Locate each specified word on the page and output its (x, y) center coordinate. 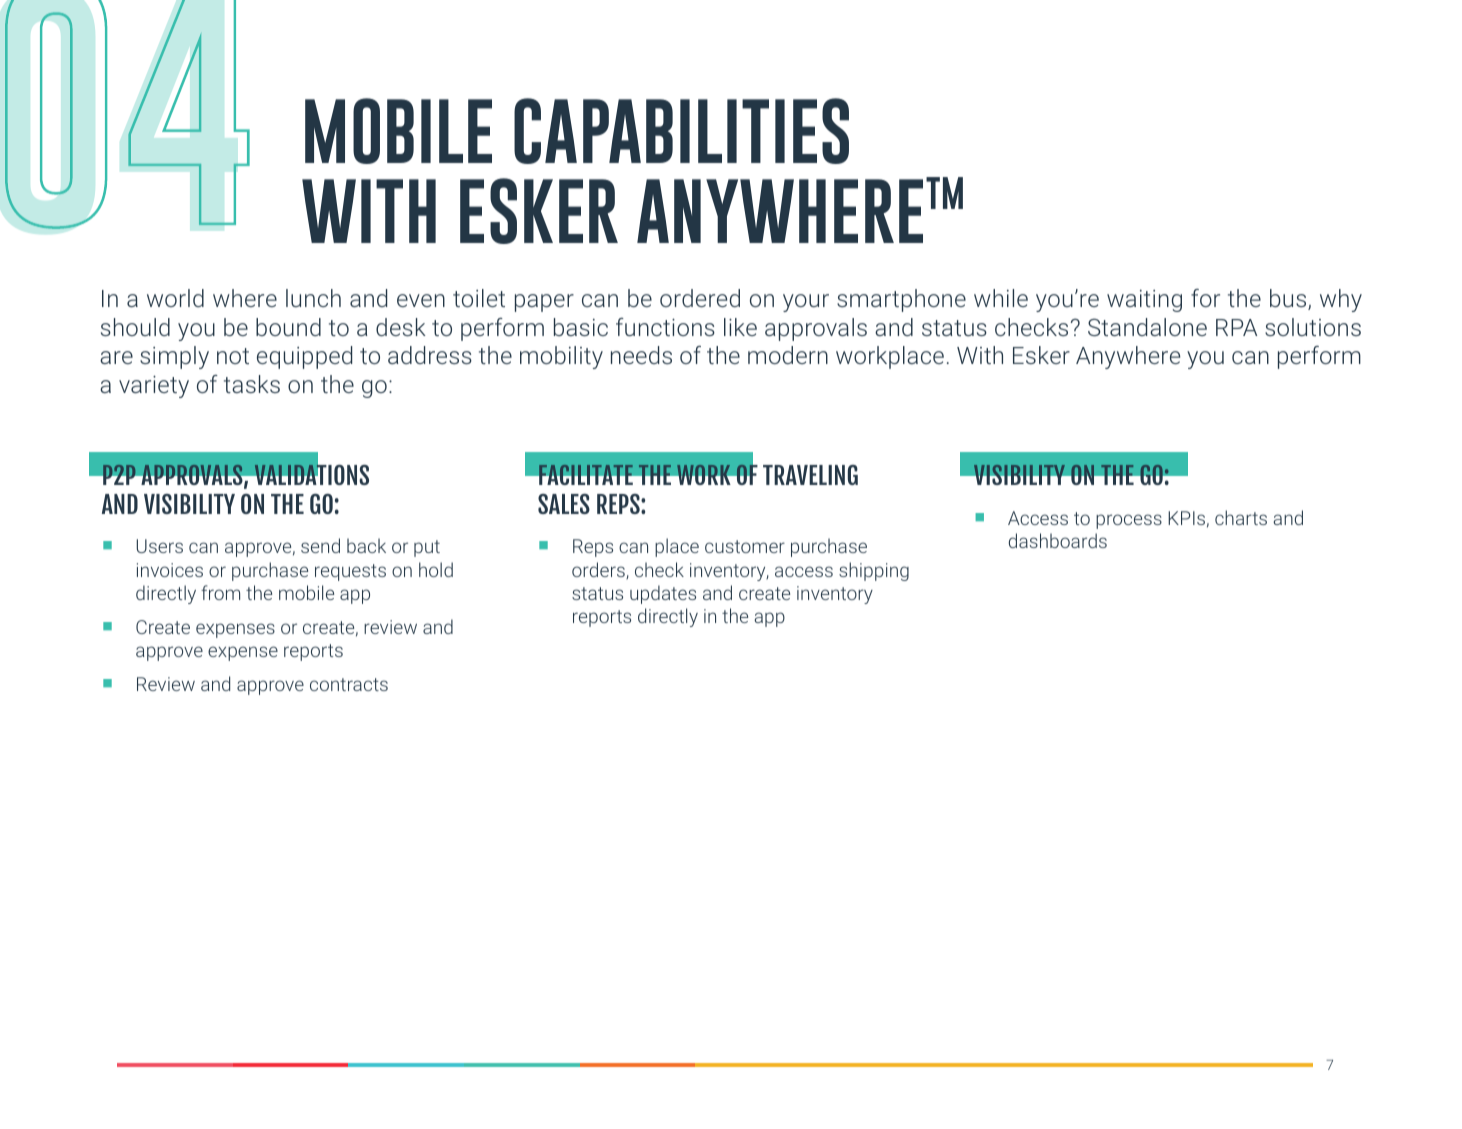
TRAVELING (810, 475)
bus (1289, 299)
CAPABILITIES (681, 131)
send (320, 545)
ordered (700, 298)
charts (1241, 517)
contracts (349, 684)
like (740, 327)
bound (288, 327)
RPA (1236, 327)
